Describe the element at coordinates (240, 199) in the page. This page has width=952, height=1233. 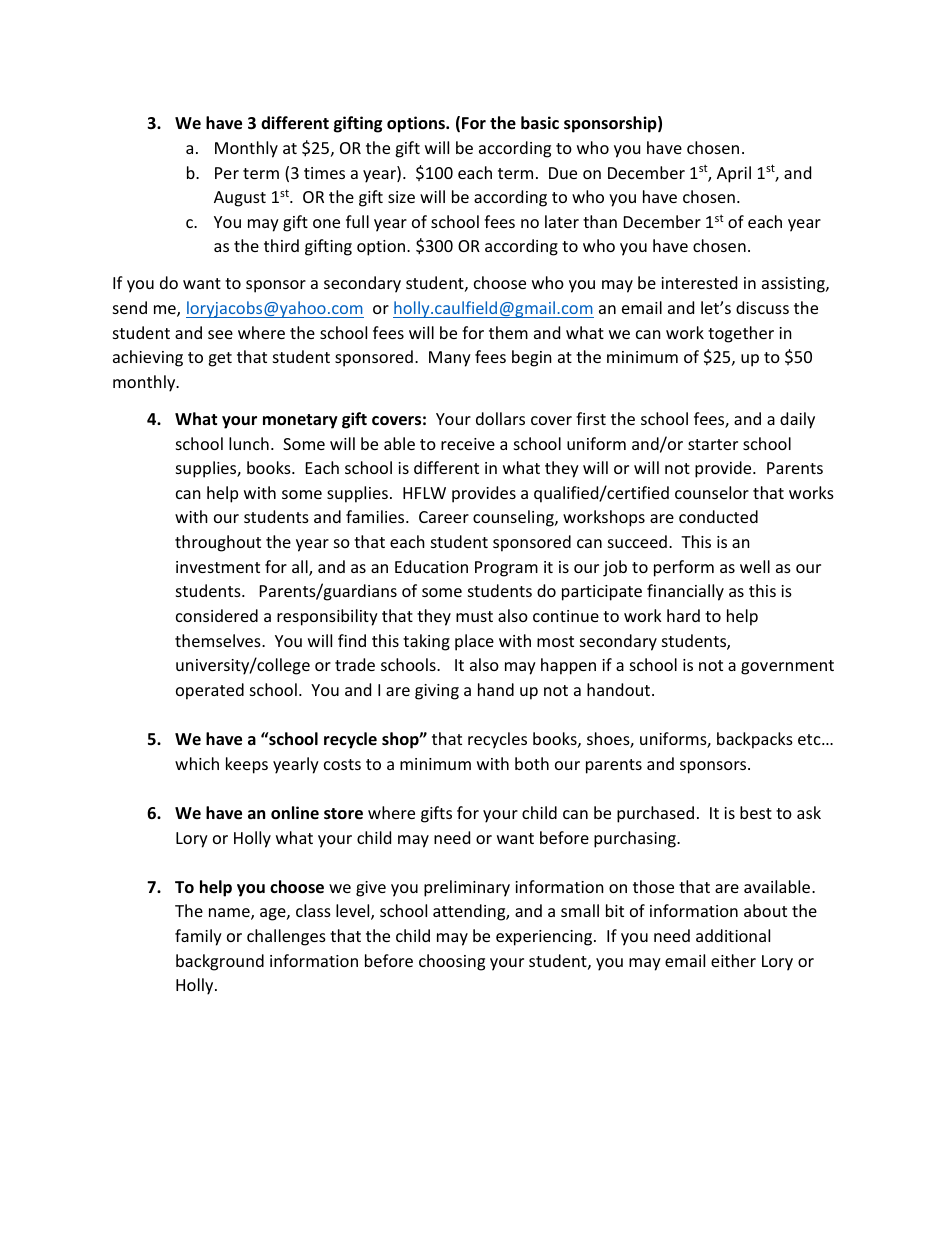
I see `August` at that location.
